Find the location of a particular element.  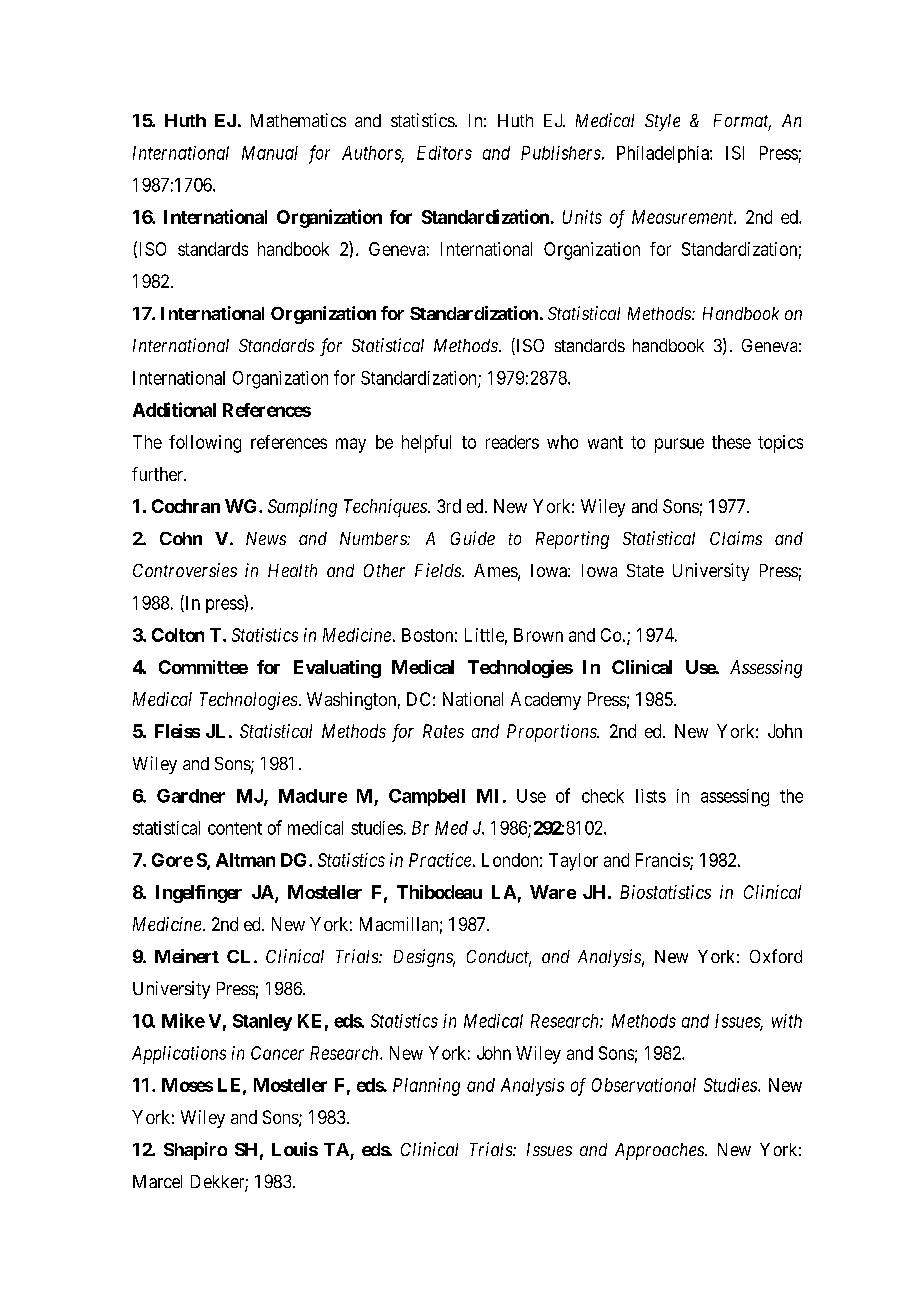

Shapiro is located at coordinates (195, 1151).
